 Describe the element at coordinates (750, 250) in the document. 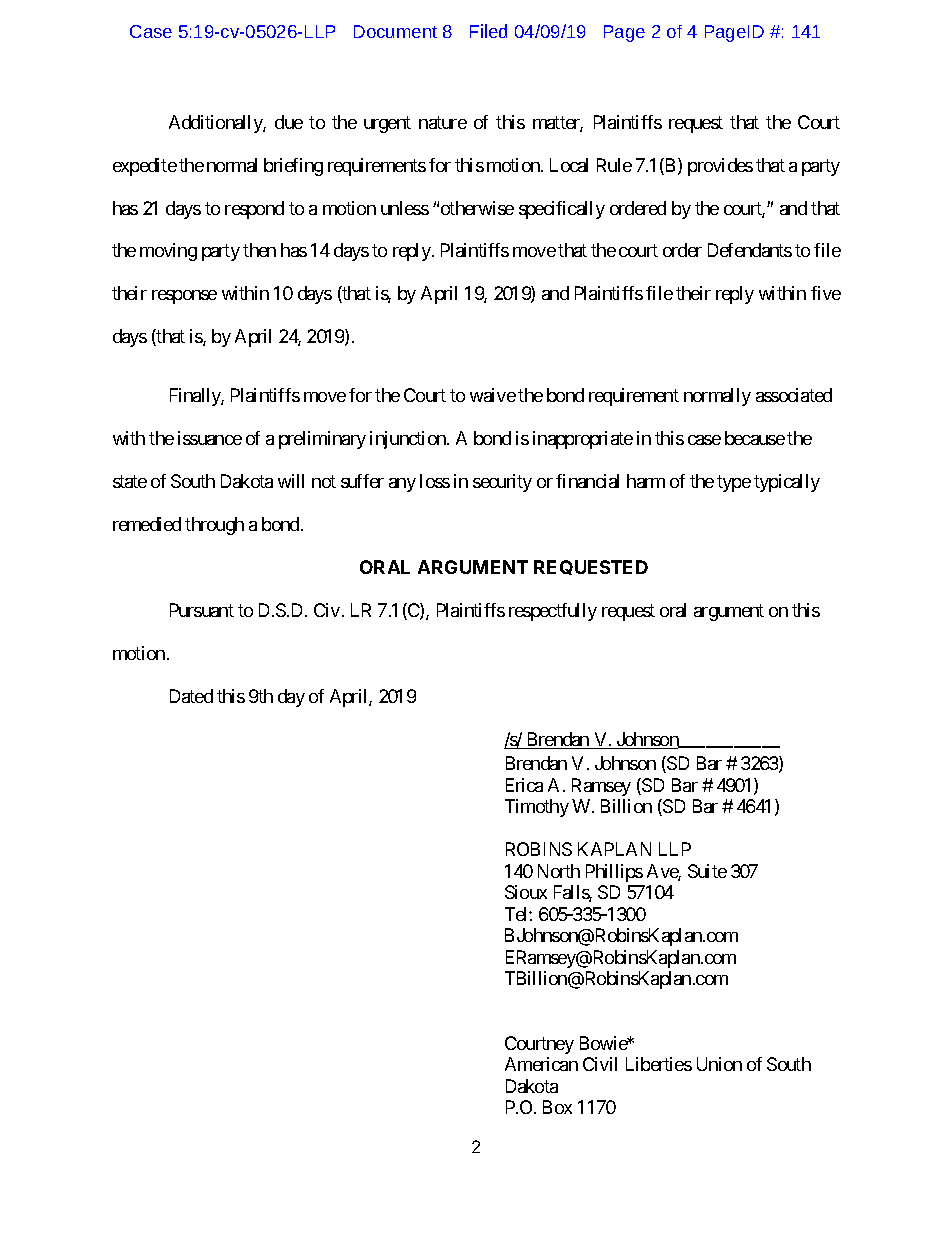

I see `Defendants` at that location.
